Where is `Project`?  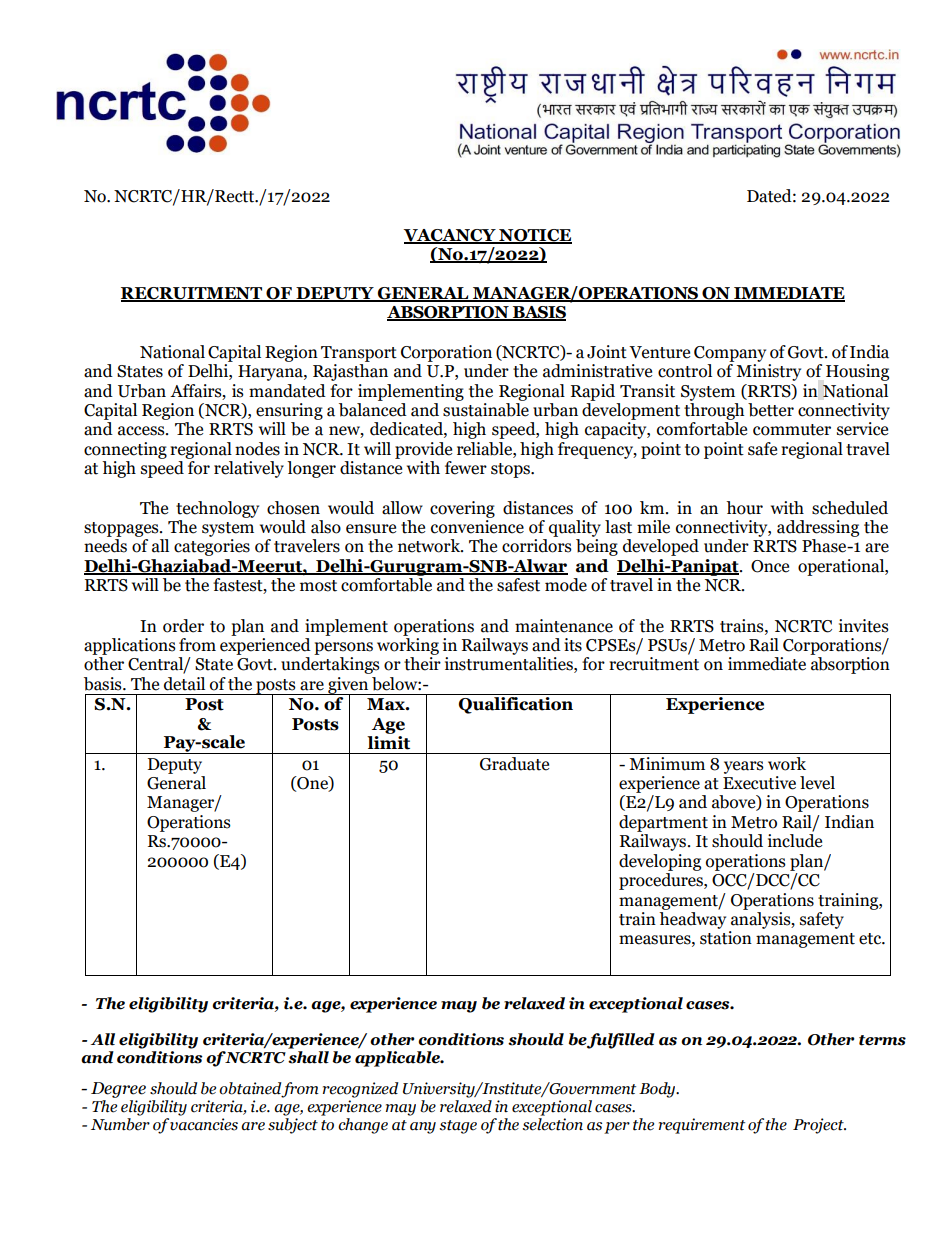 Project is located at coordinates (819, 1126).
